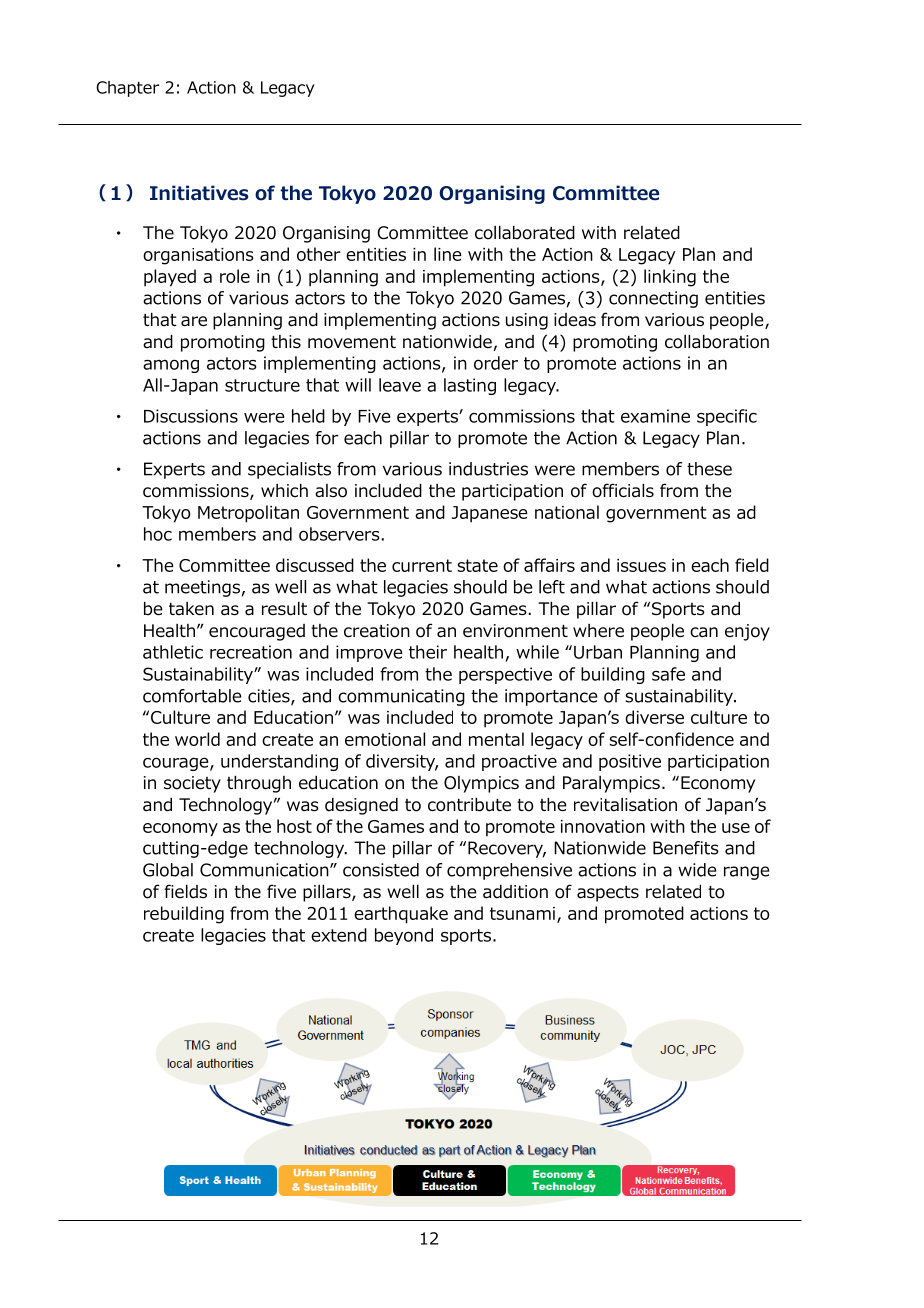 The image size is (924, 1308). Describe the element at coordinates (422, 565) in the document. I see `current` at that location.
